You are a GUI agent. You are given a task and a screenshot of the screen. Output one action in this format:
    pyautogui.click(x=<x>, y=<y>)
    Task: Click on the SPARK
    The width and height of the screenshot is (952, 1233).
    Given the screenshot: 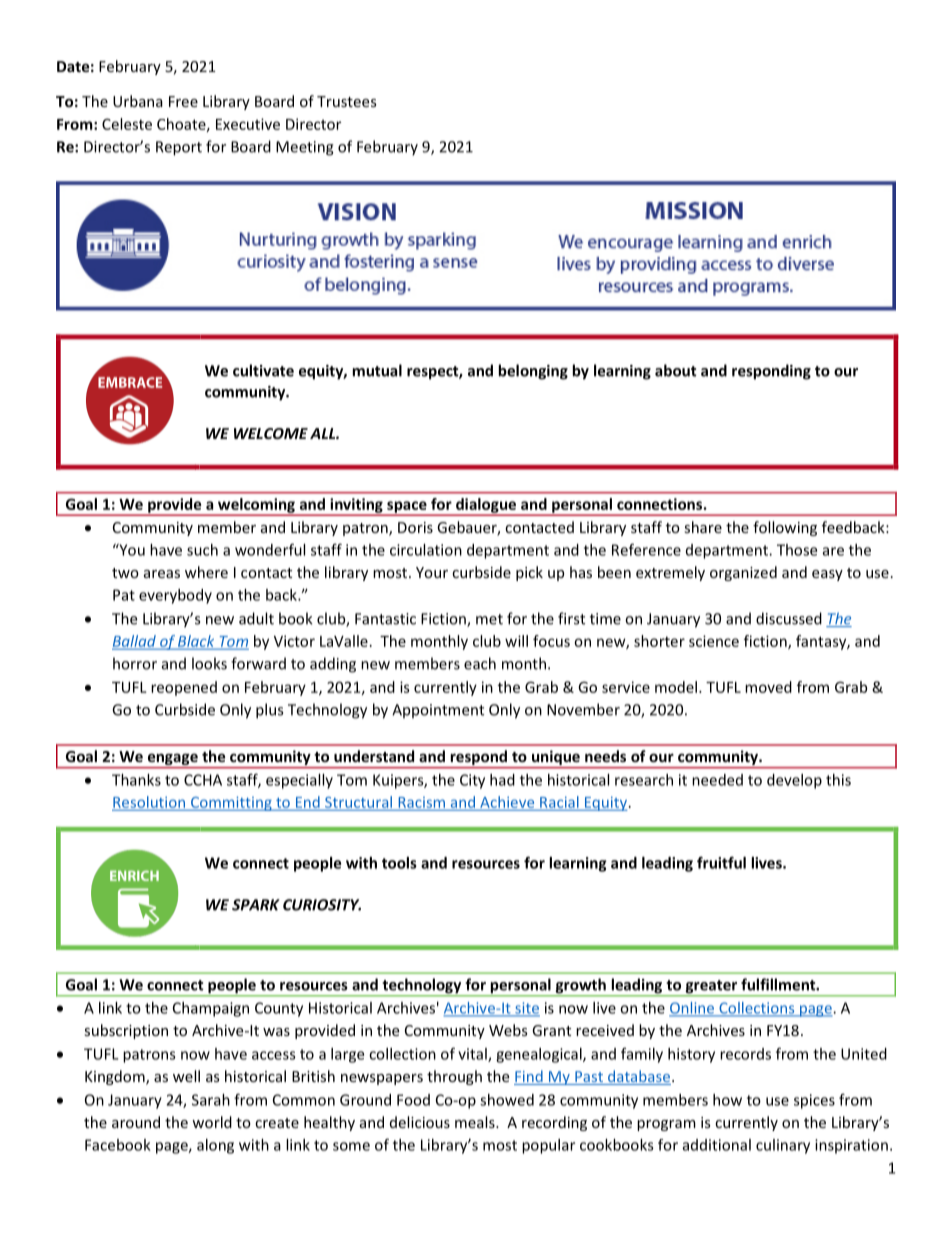 What is the action you would take?
    pyautogui.click(x=256, y=905)
